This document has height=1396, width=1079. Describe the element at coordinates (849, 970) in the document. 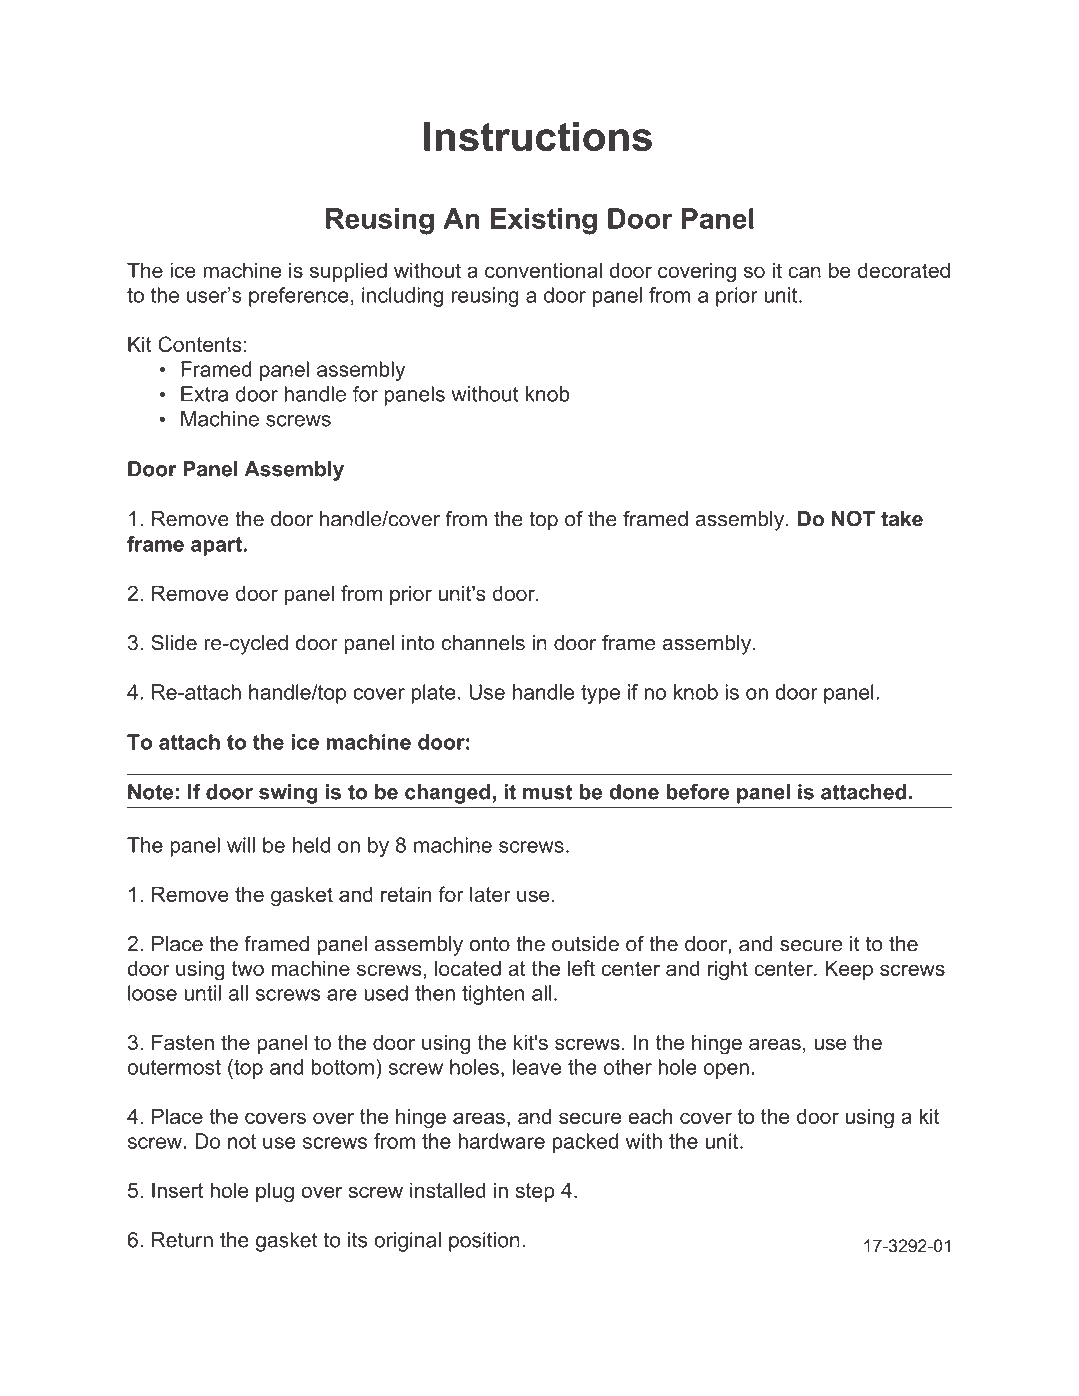

I see `Keep` at that location.
